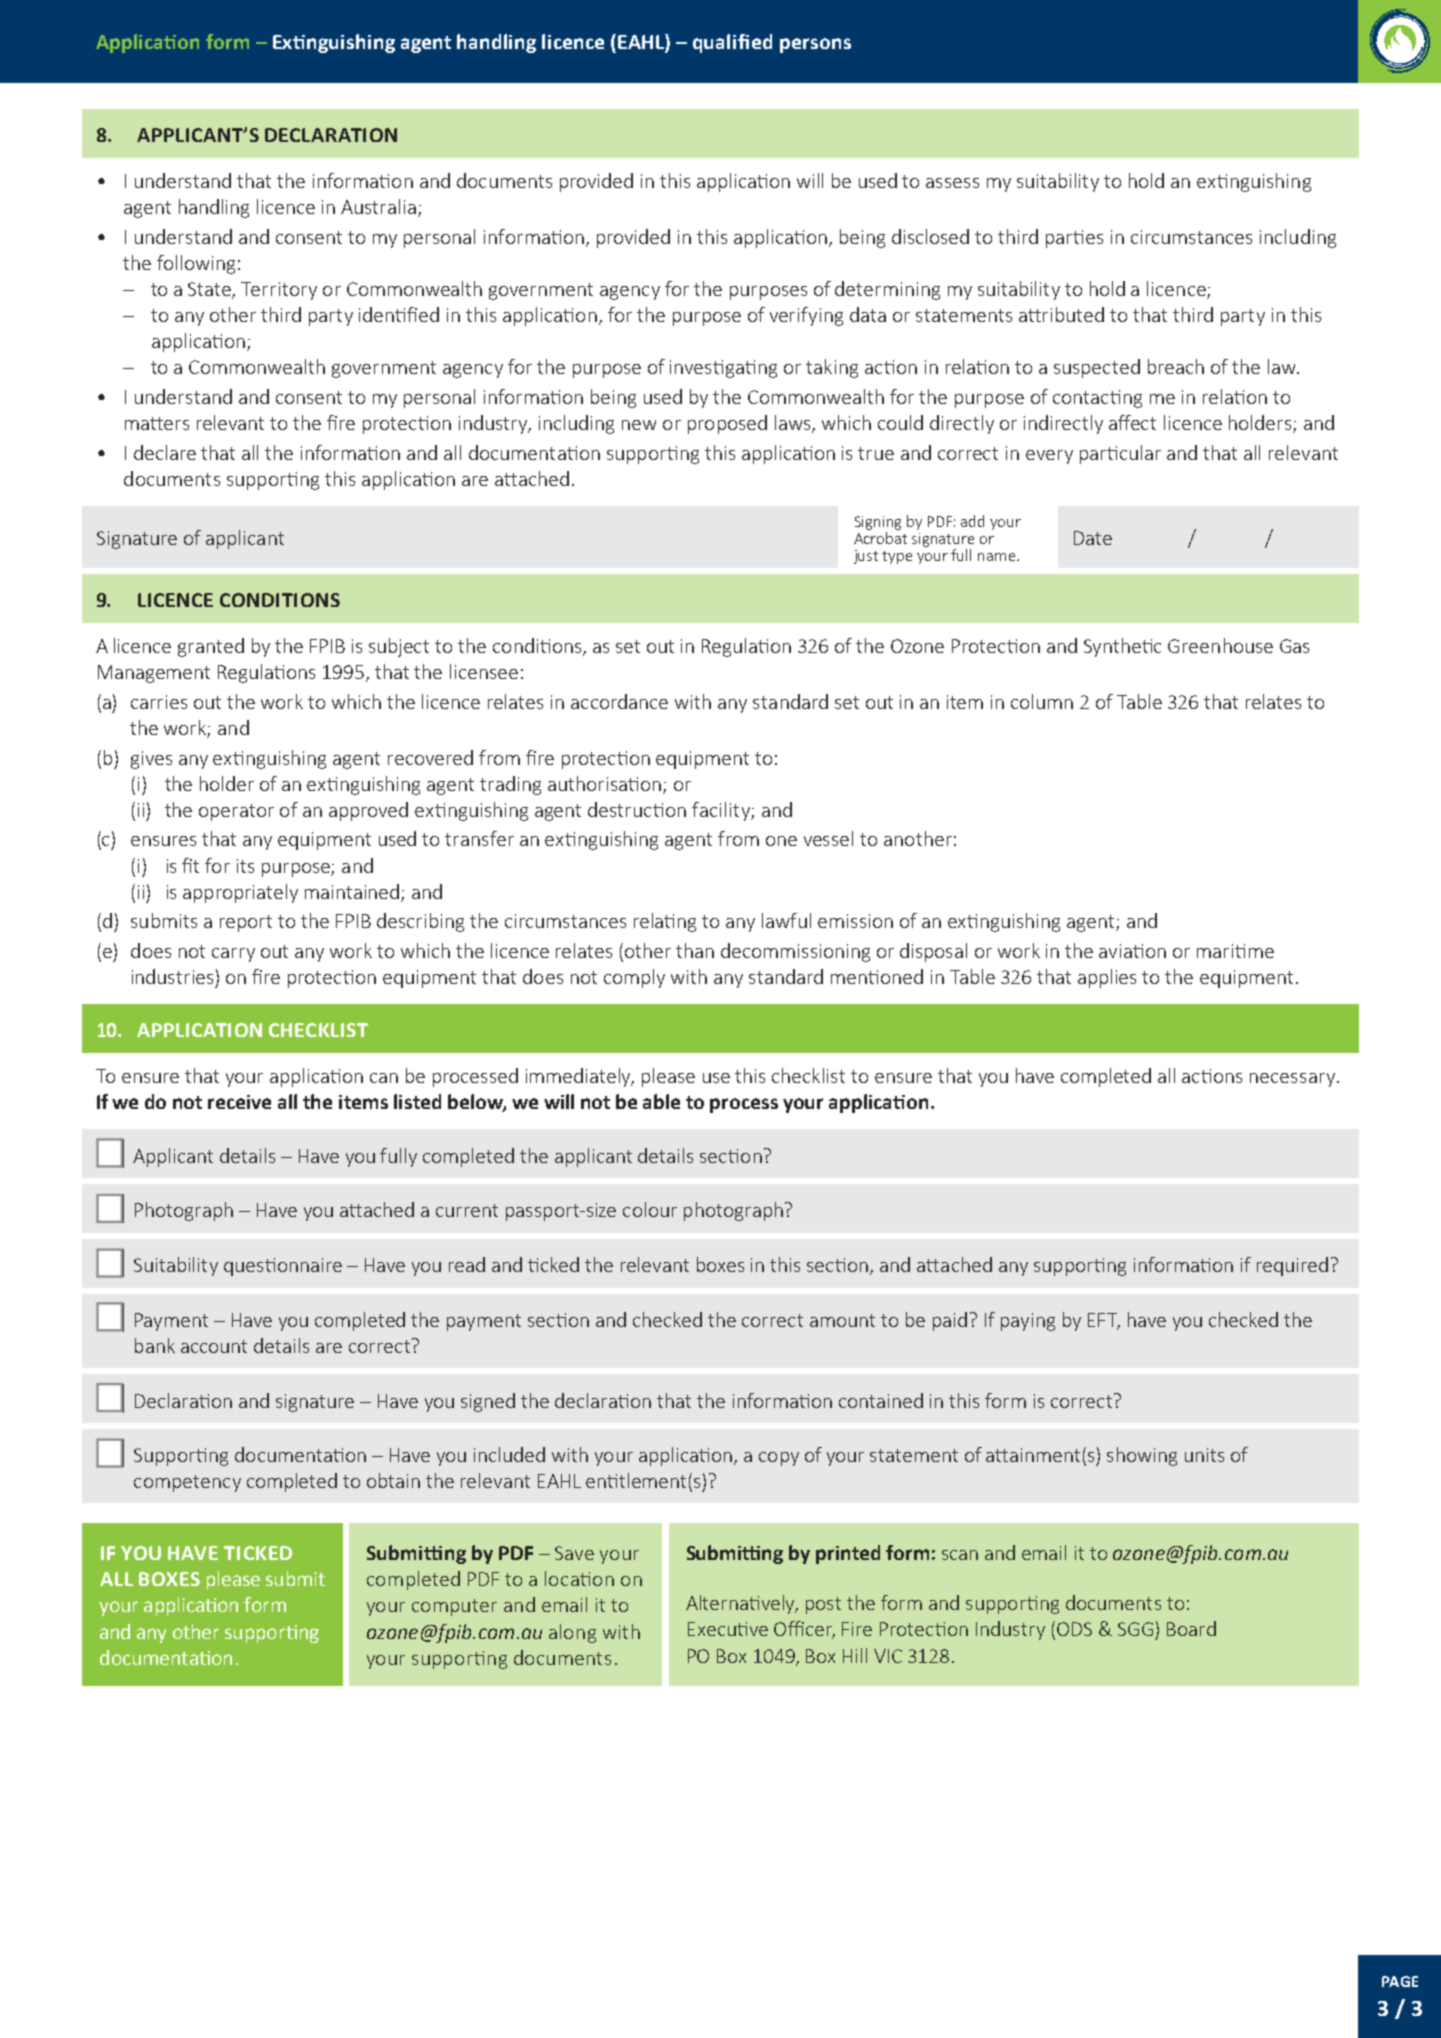 The image size is (1441, 2038). I want to click on questionnaire, so click(283, 1267).
